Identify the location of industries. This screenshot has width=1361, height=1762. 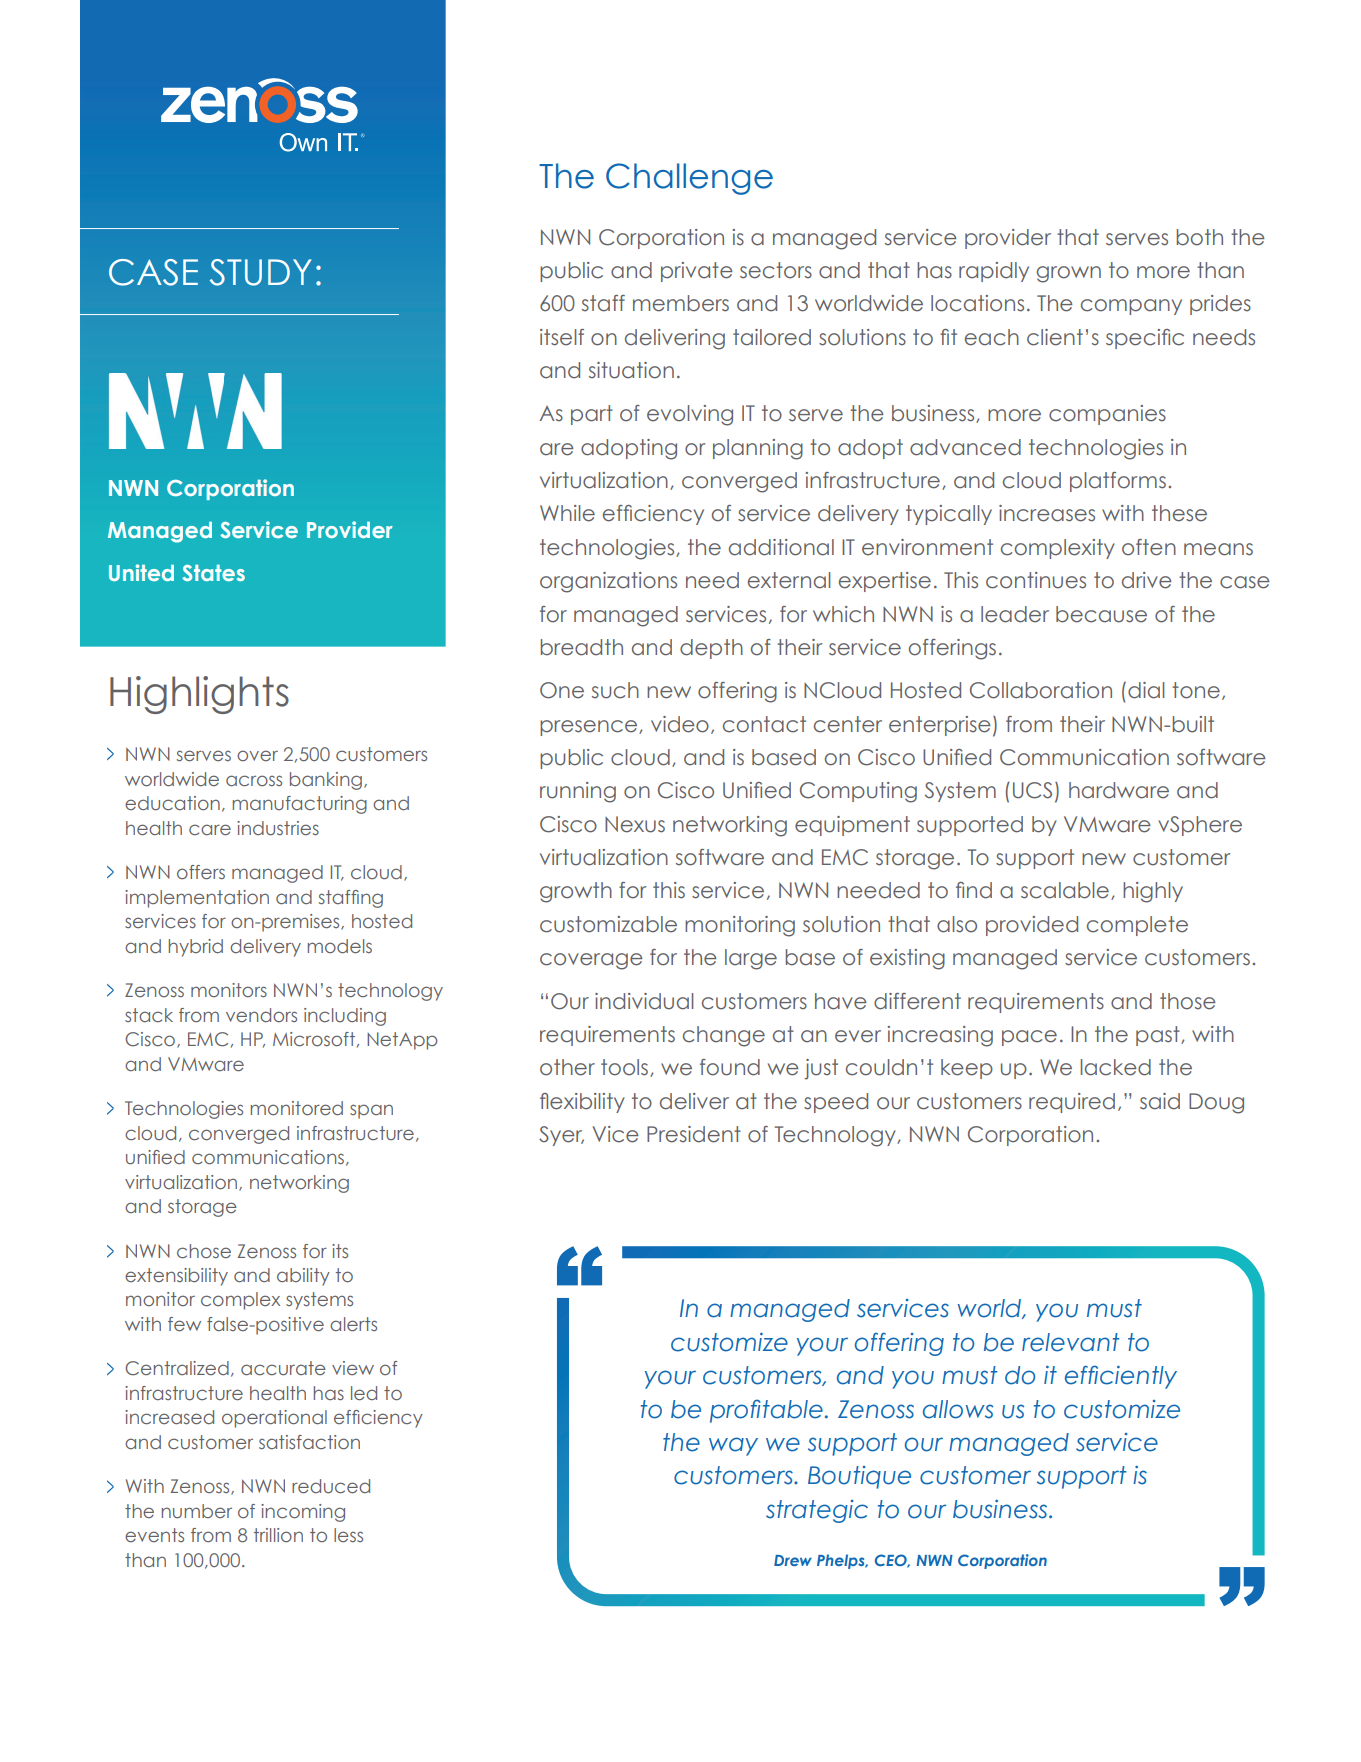
(278, 828).
